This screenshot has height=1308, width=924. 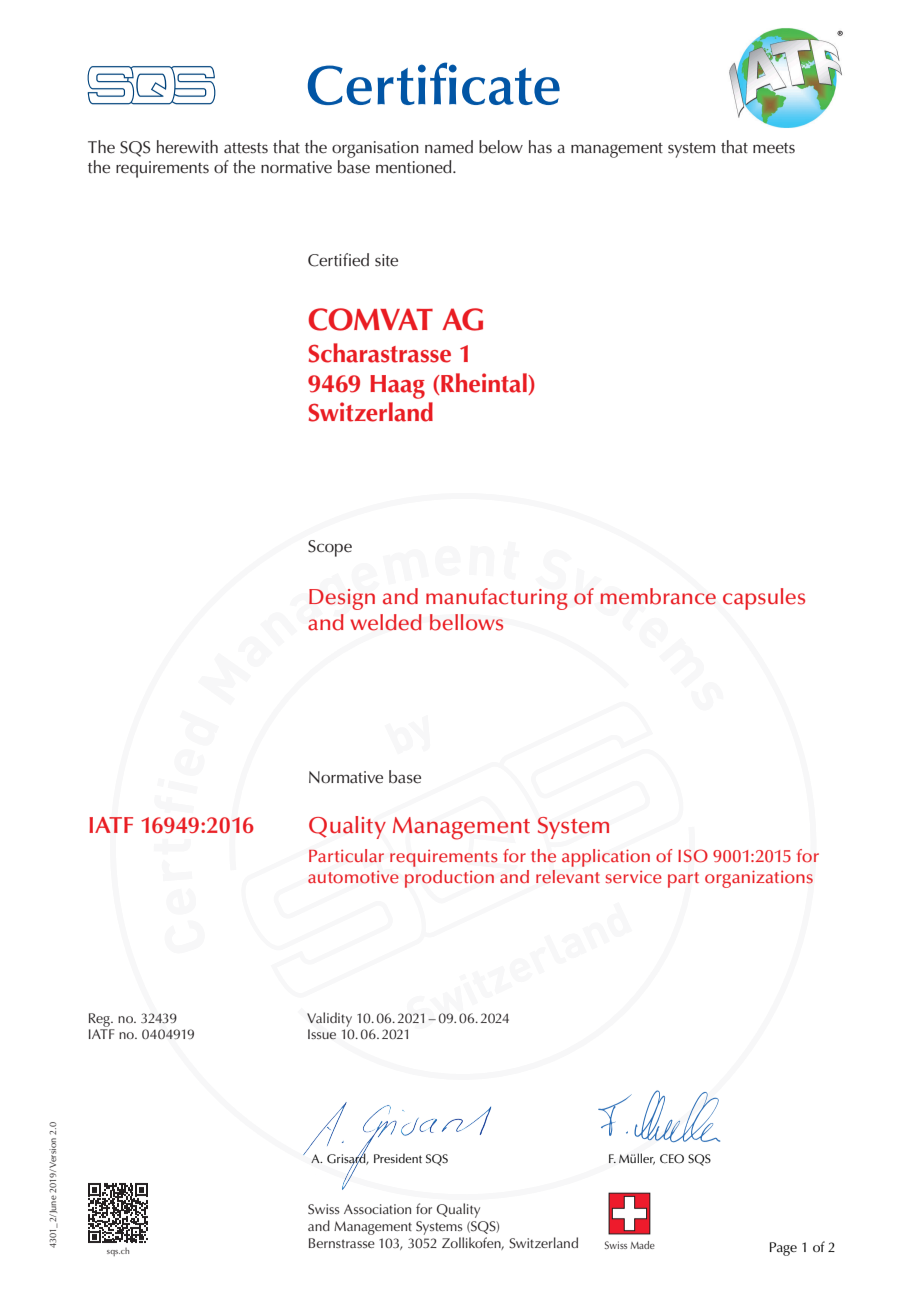 I want to click on capsules, so click(x=764, y=599).
